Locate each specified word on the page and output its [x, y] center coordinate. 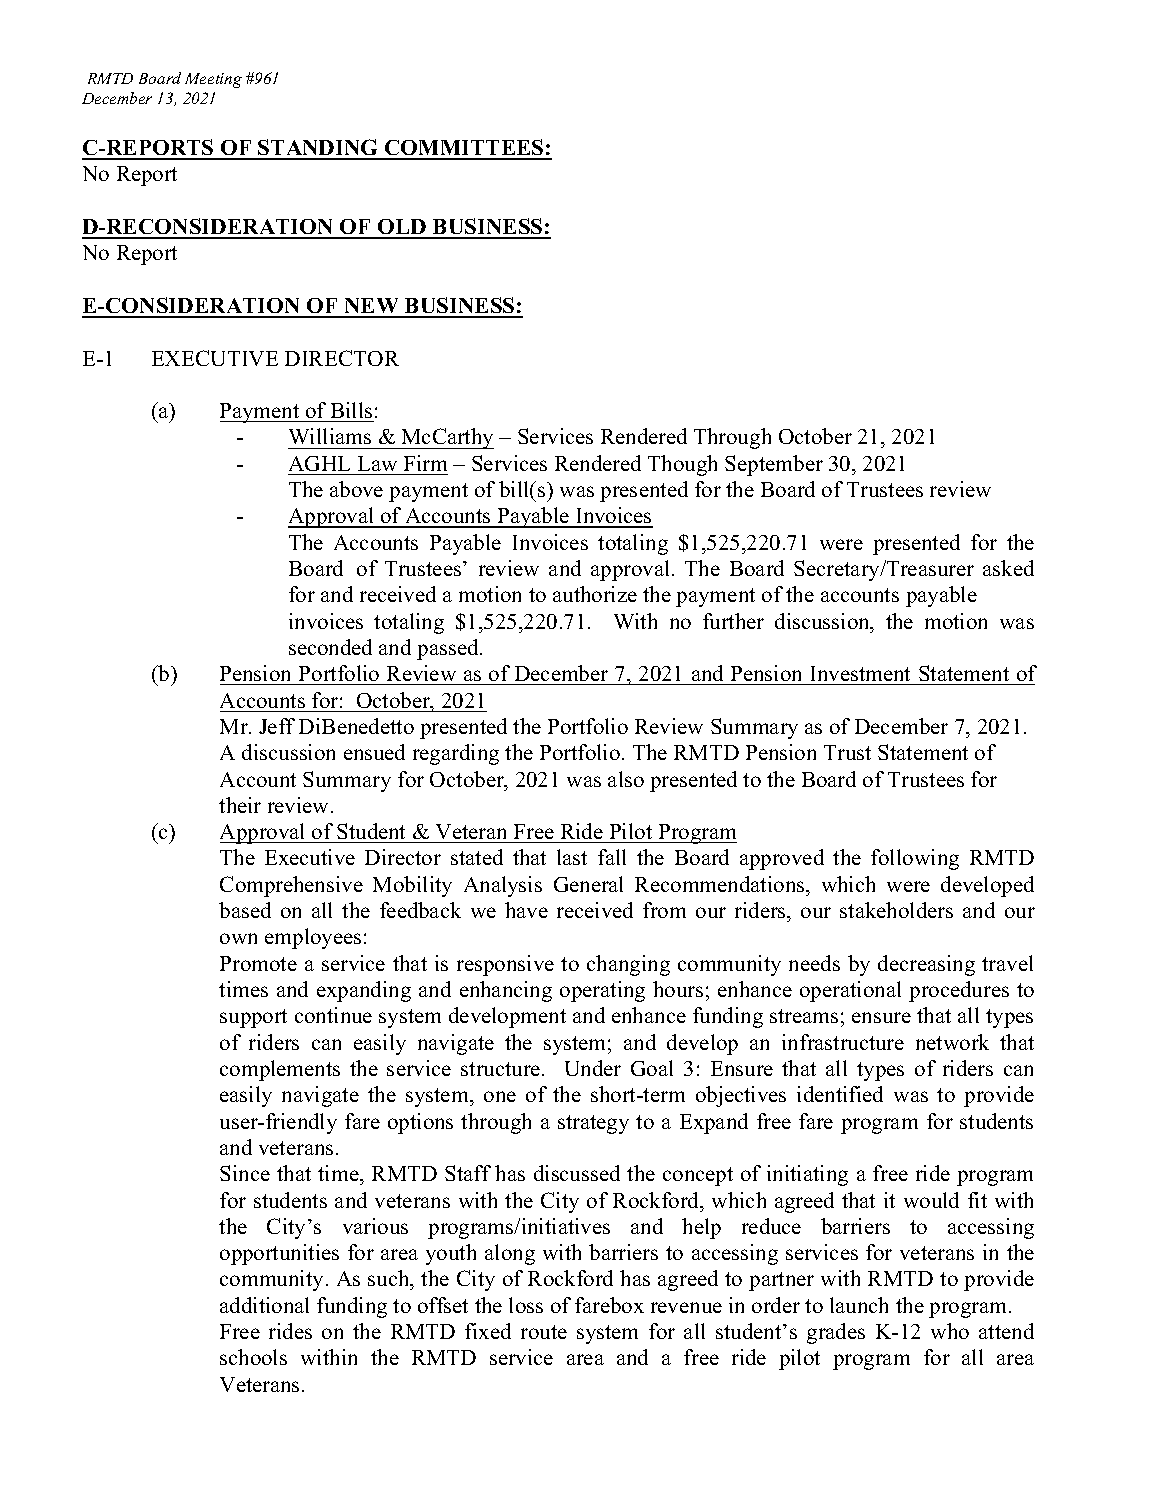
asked [1008, 568]
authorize [595, 594]
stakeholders [896, 910]
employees [313, 938]
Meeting [213, 80]
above [356, 489]
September [774, 465]
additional [264, 1305]
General [588, 884]
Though [682, 465]
